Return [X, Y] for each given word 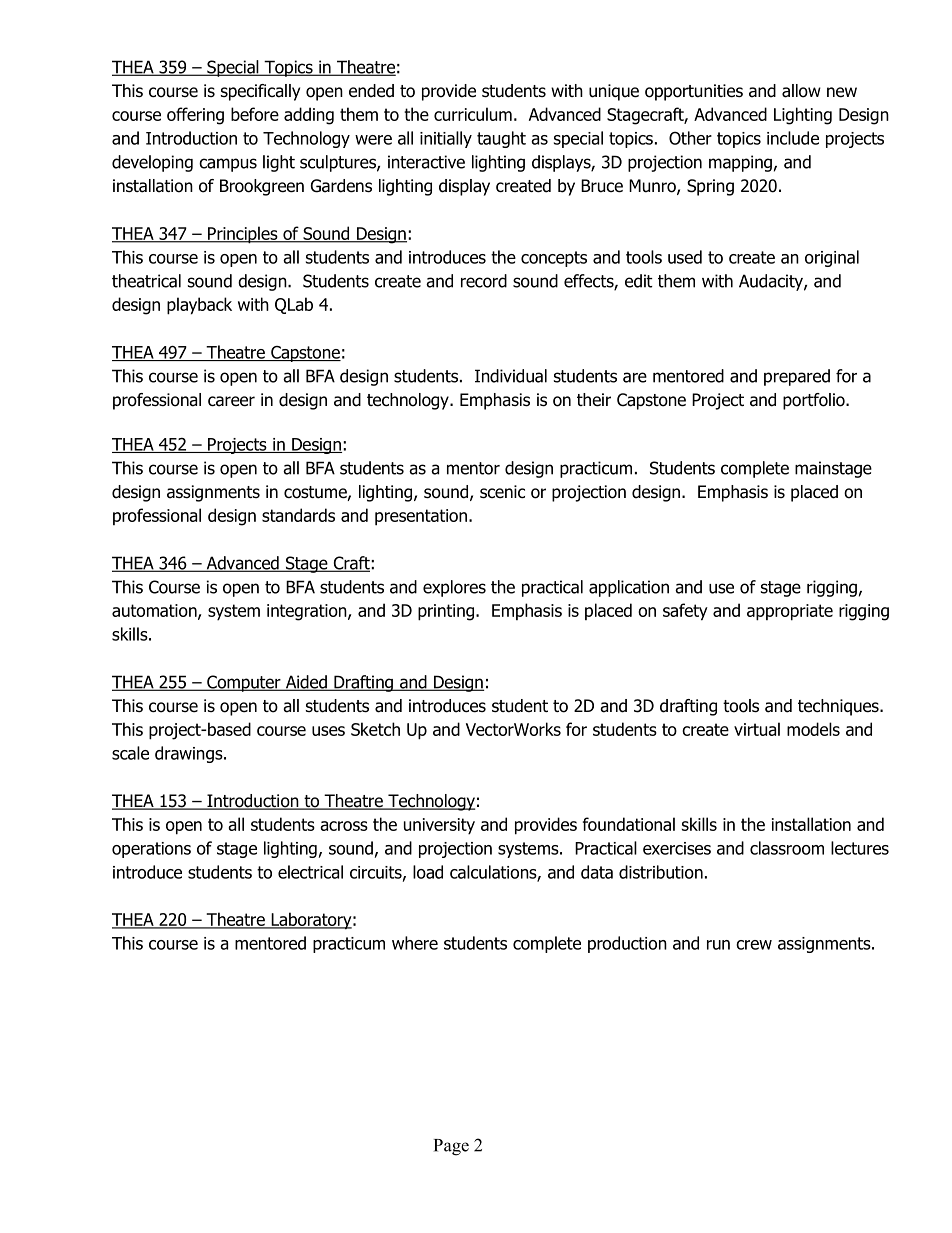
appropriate [790, 612]
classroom [787, 848]
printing [446, 612]
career [231, 401]
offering [195, 116]
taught [501, 139]
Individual [511, 376]
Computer [244, 683]
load [428, 872]
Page [451, 1147]
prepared [797, 377]
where [415, 943]
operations [151, 850]
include [793, 138]
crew [754, 945]
